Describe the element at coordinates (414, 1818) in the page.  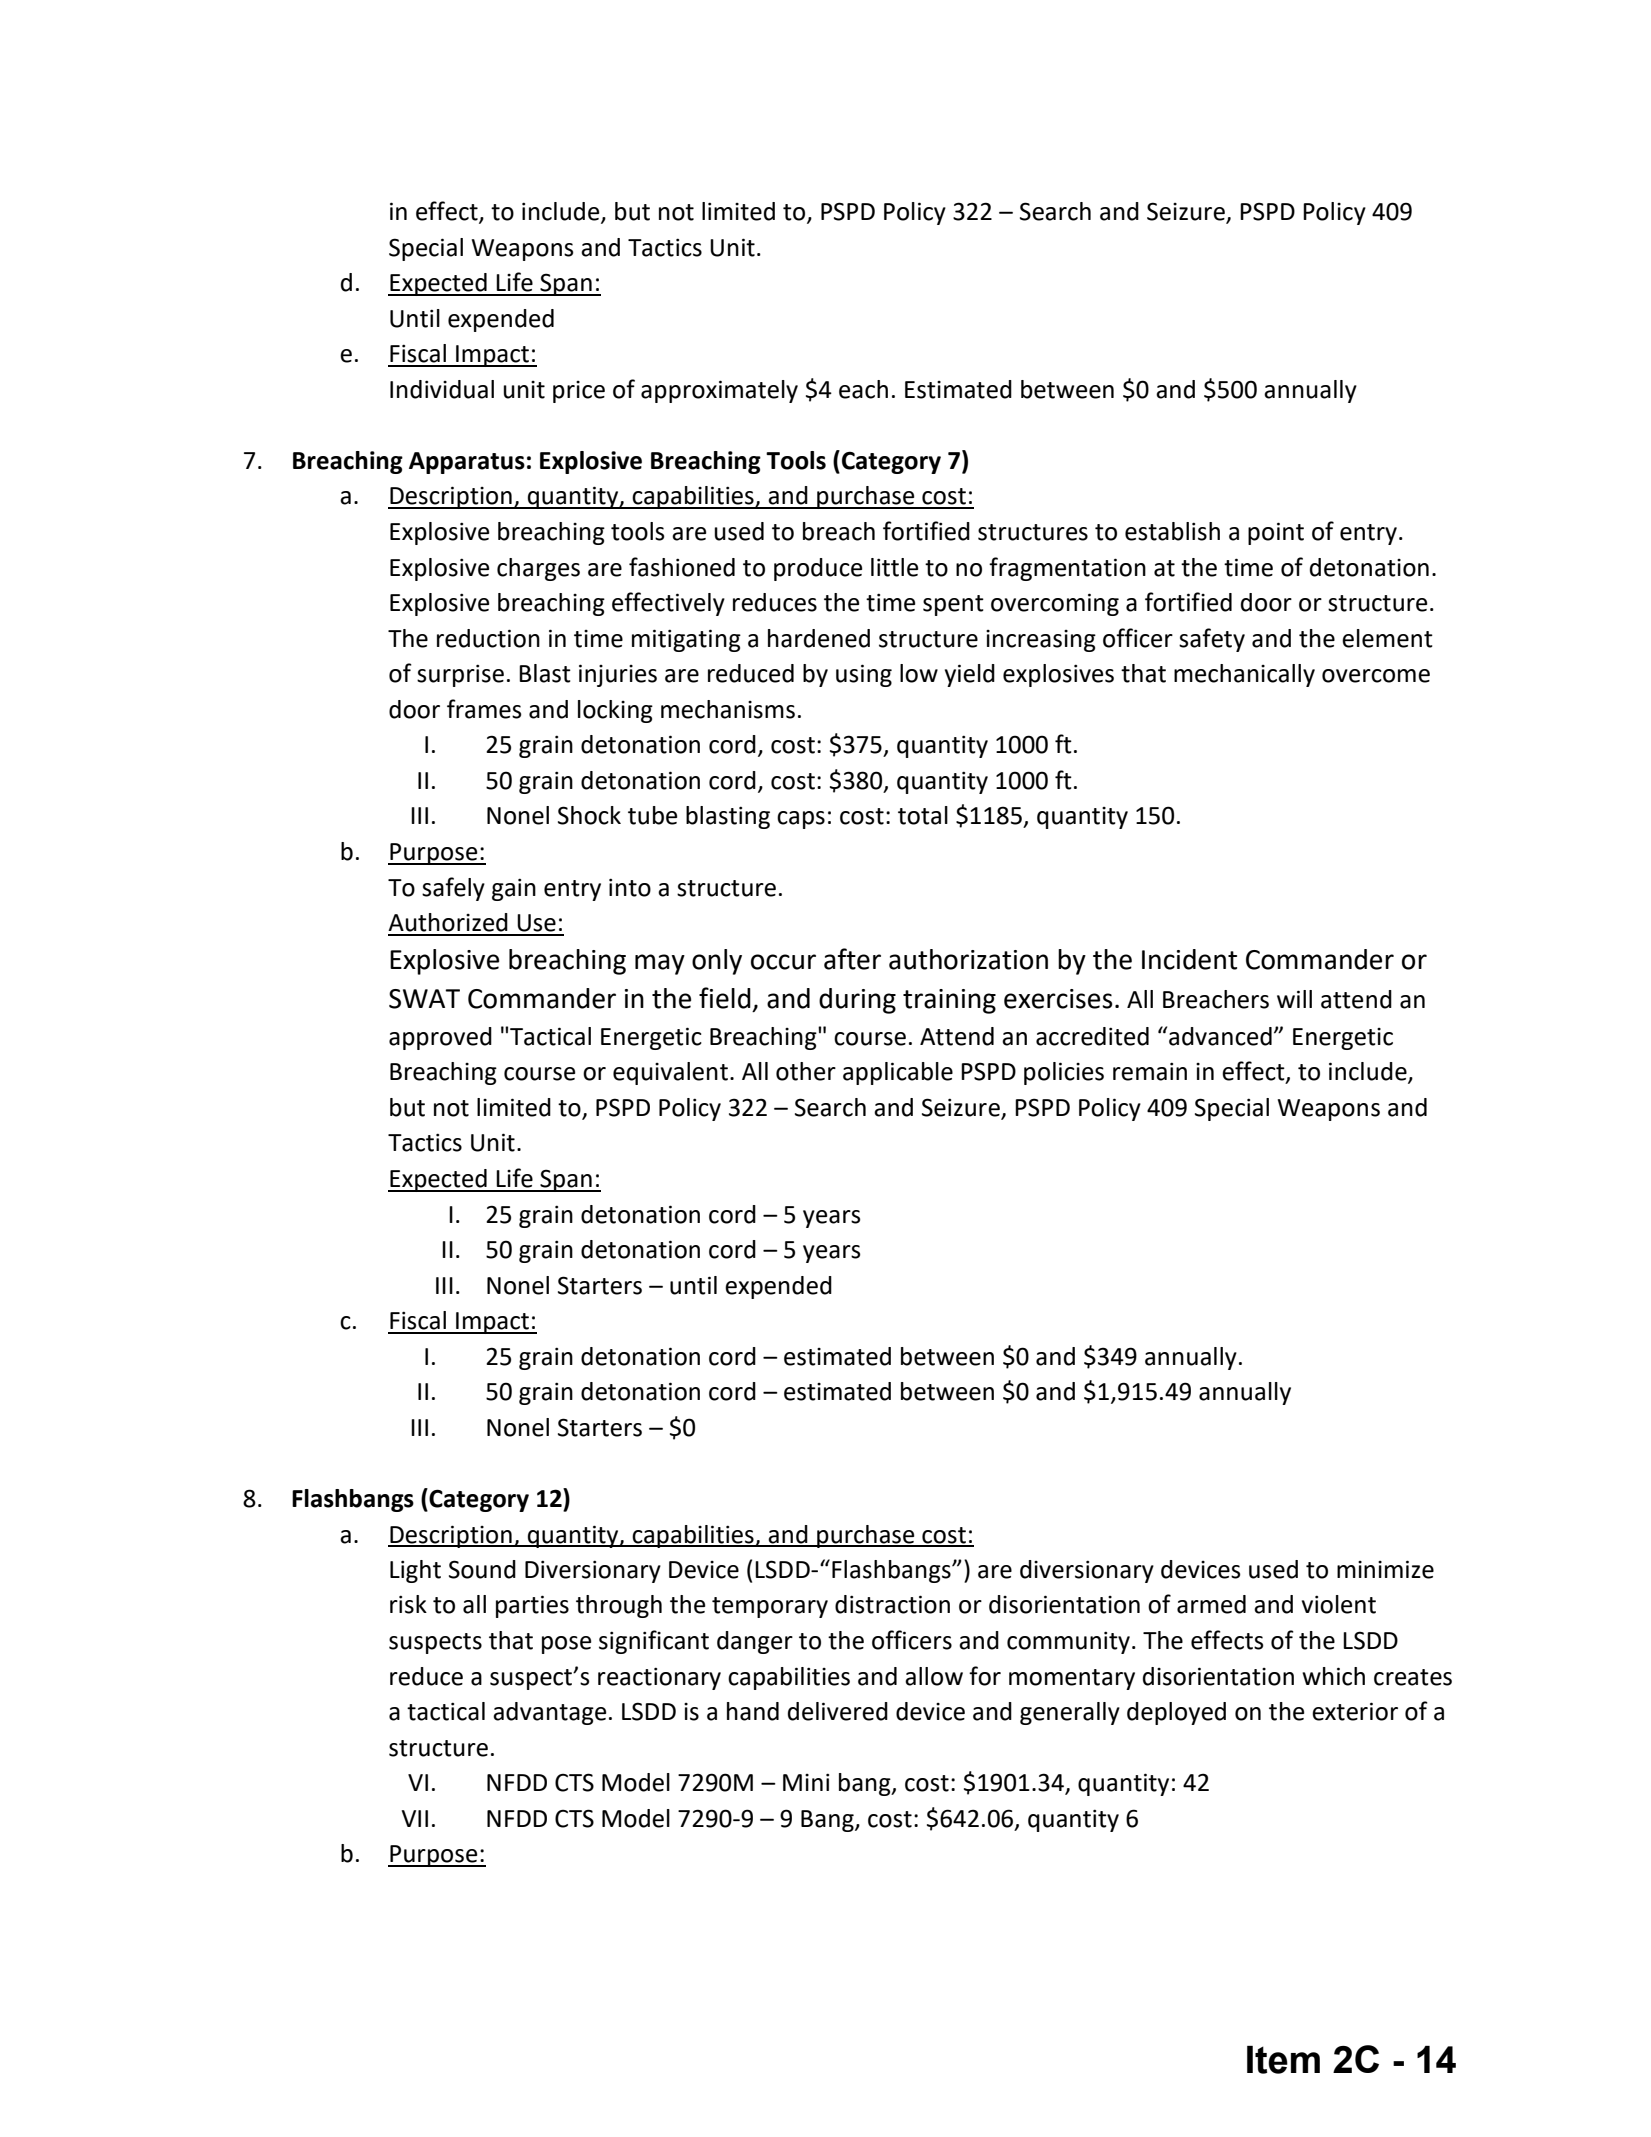
I see `VII` at that location.
